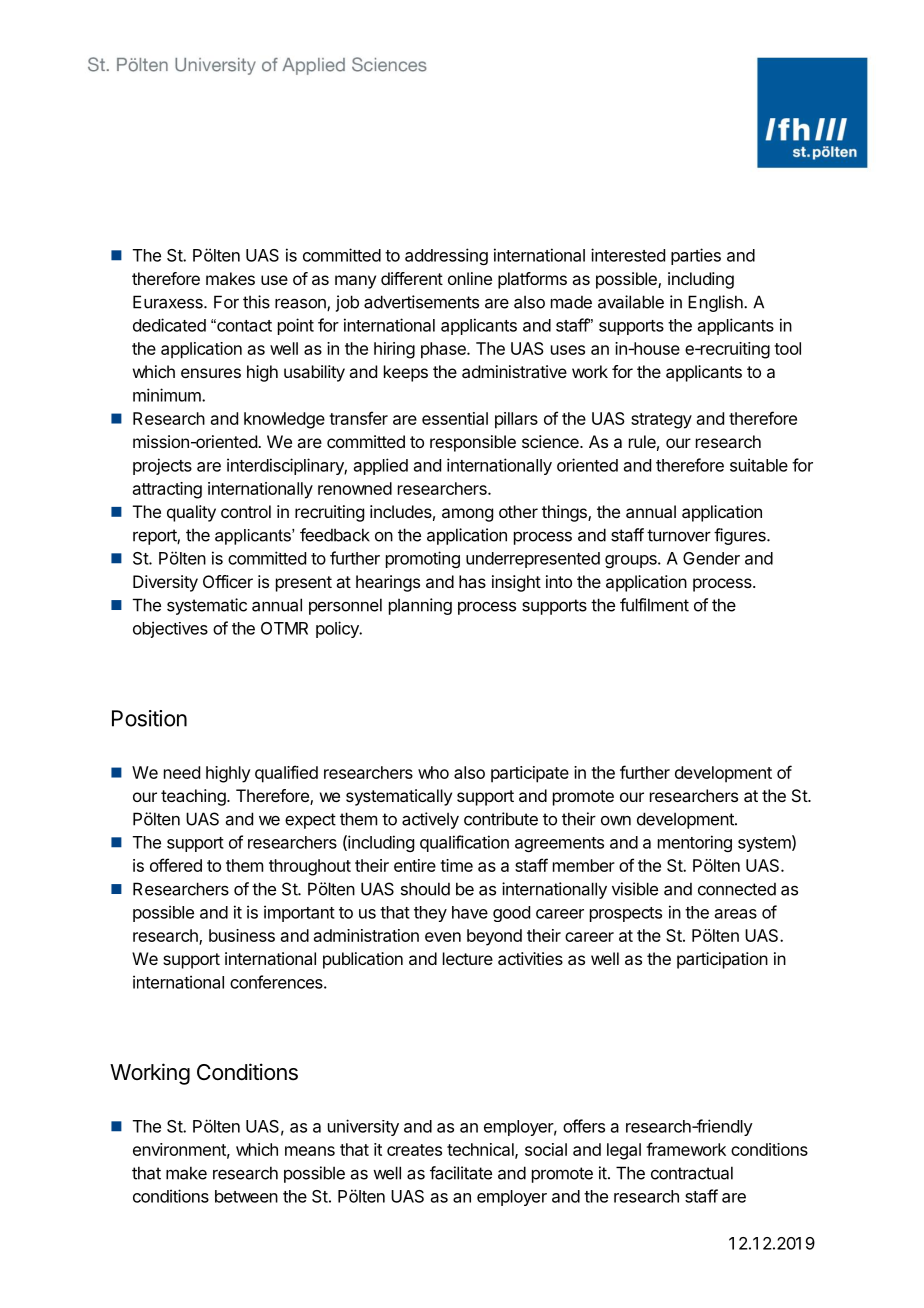  Describe the element at coordinates (470, 278) in the screenshot. I see `online` at that location.
